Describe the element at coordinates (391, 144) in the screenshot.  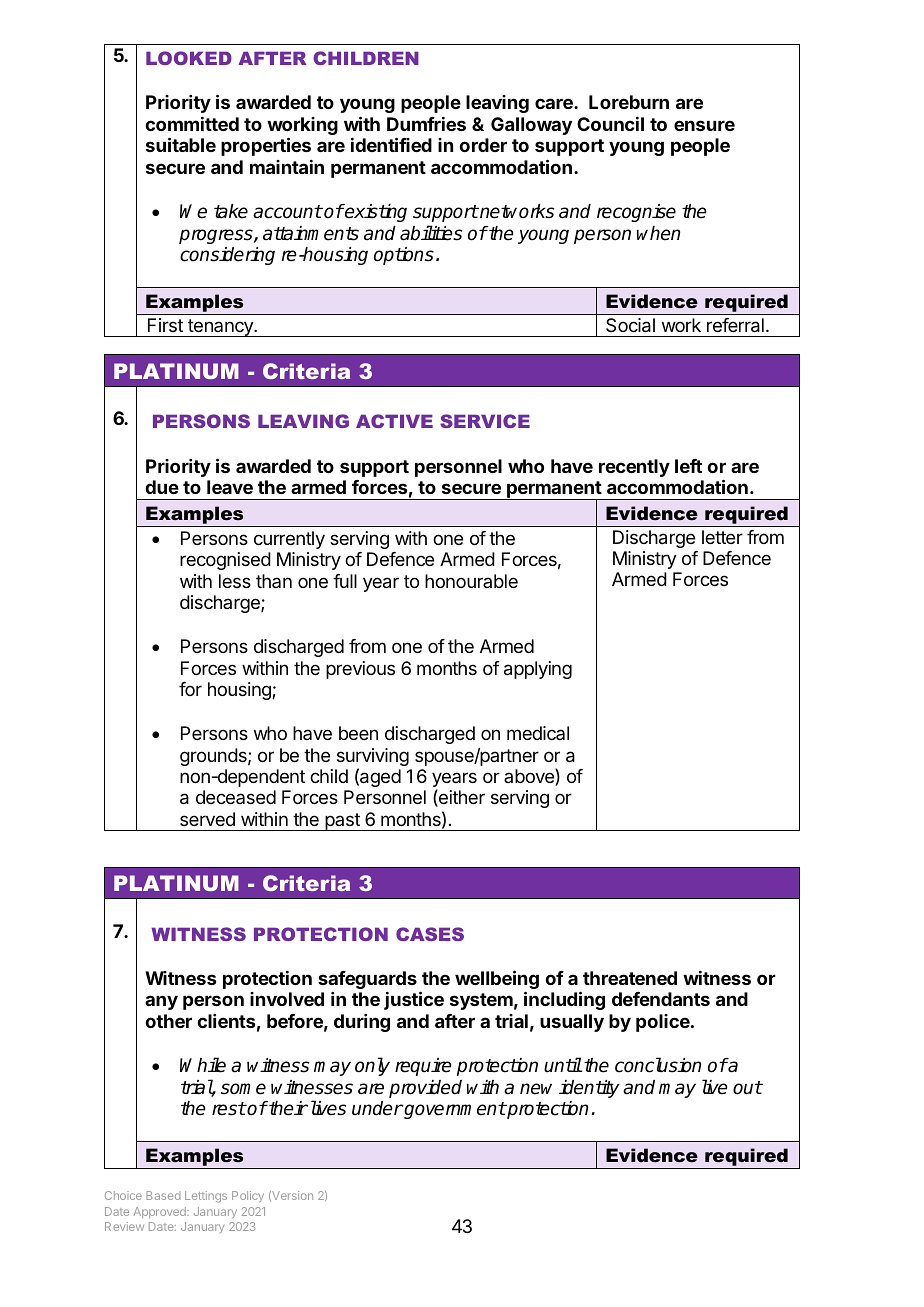
I see `identified` at that location.
